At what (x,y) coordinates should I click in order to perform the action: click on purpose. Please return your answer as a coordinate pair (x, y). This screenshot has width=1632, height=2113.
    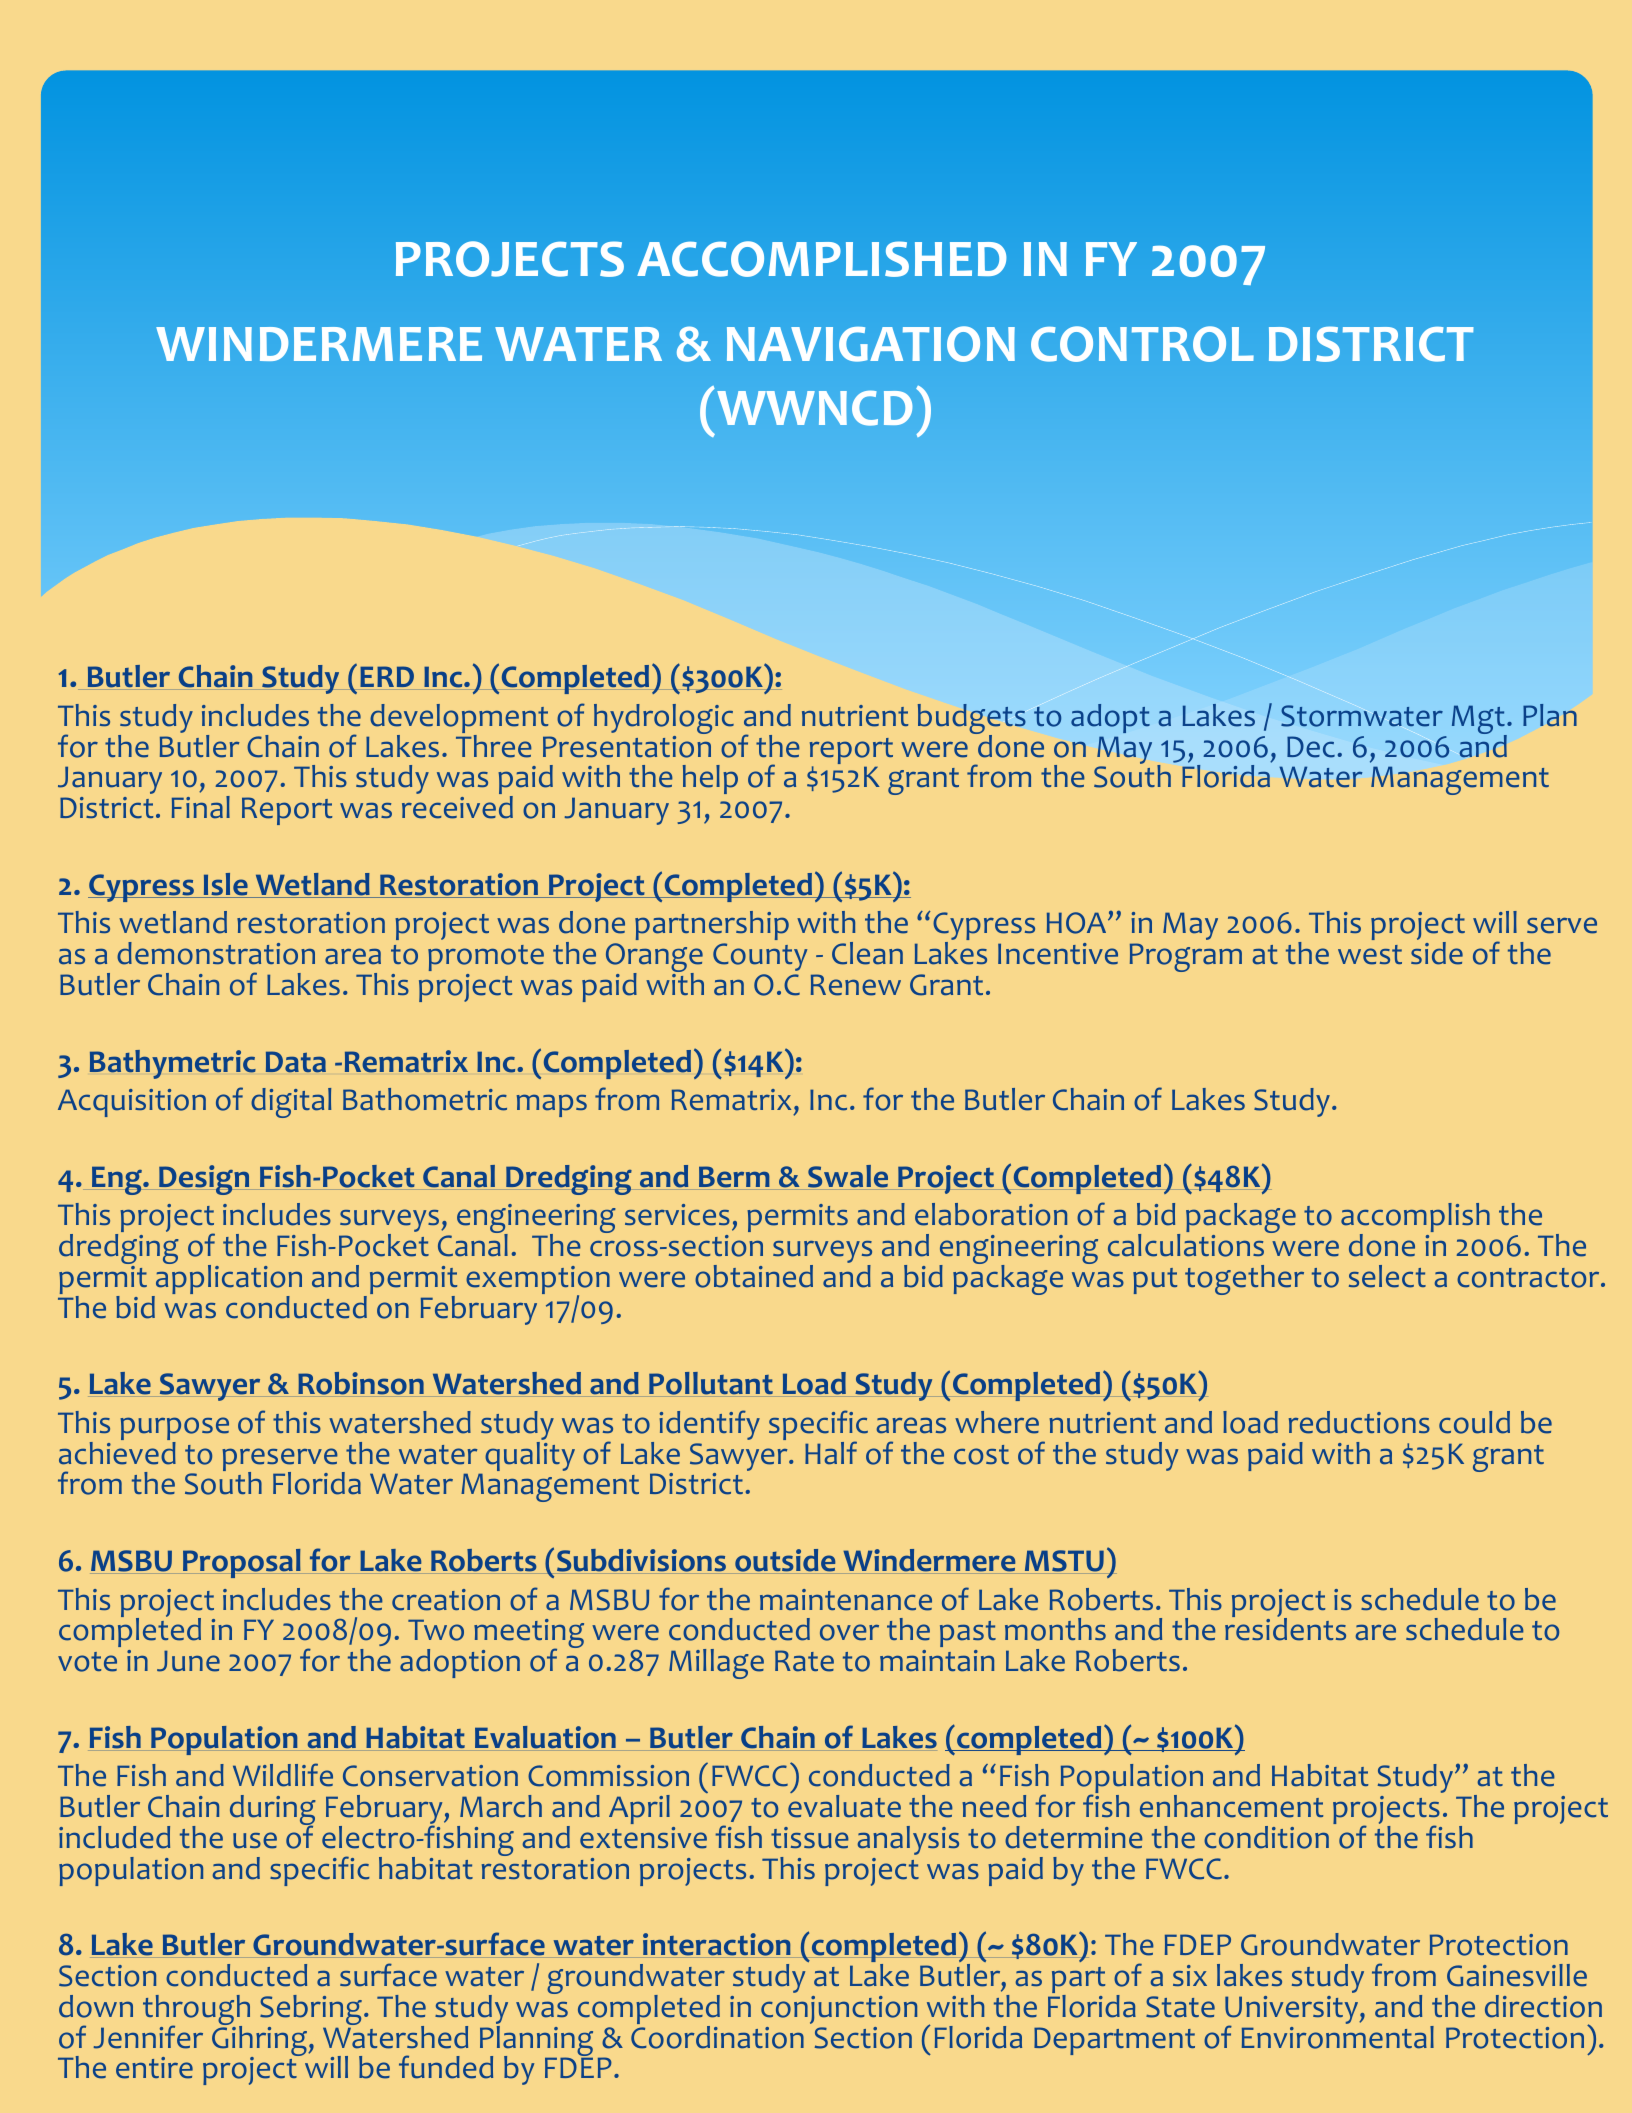
    Looking at the image, I should click on (174, 1430).
